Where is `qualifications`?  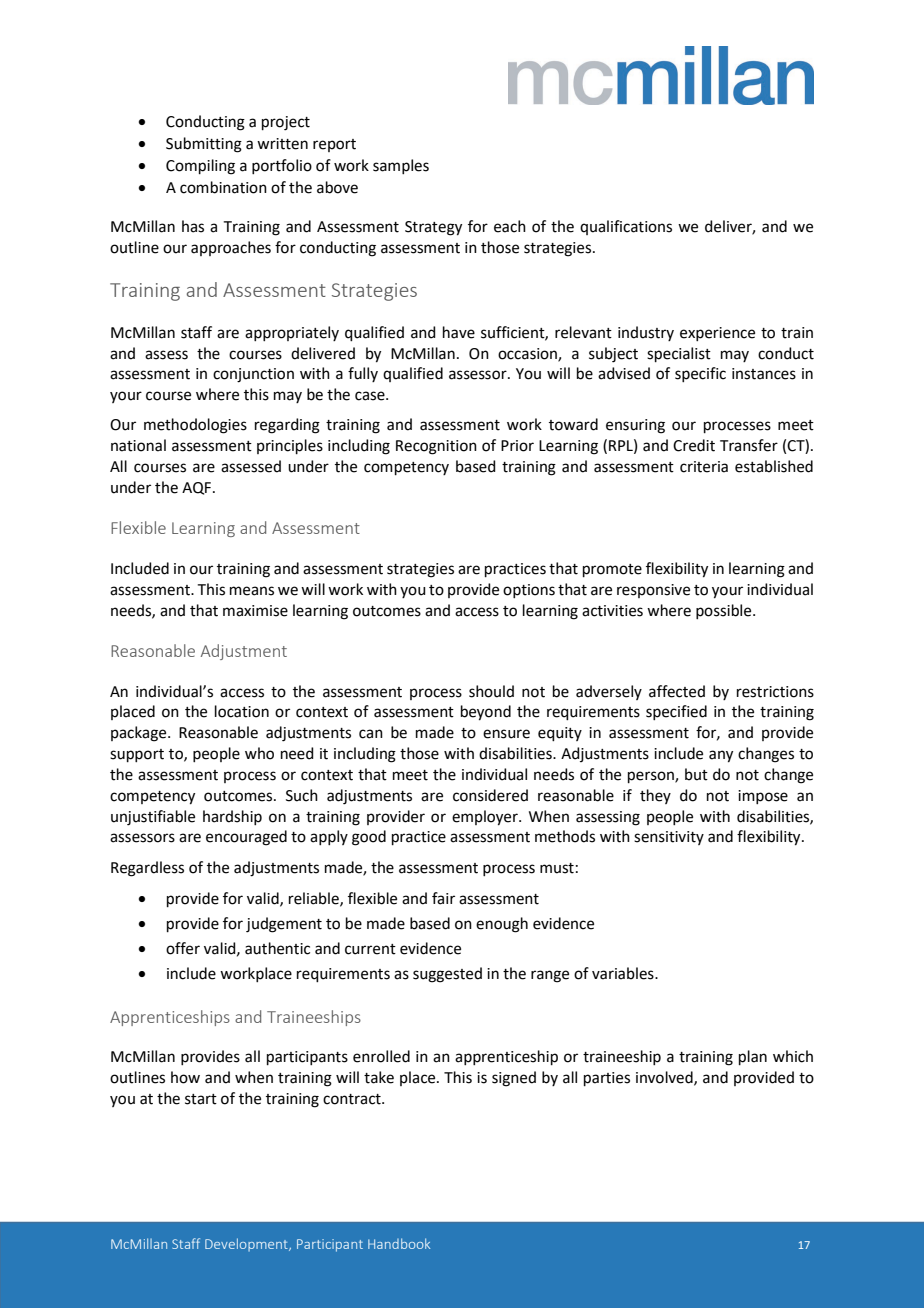
qualifications is located at coordinates (626, 227).
